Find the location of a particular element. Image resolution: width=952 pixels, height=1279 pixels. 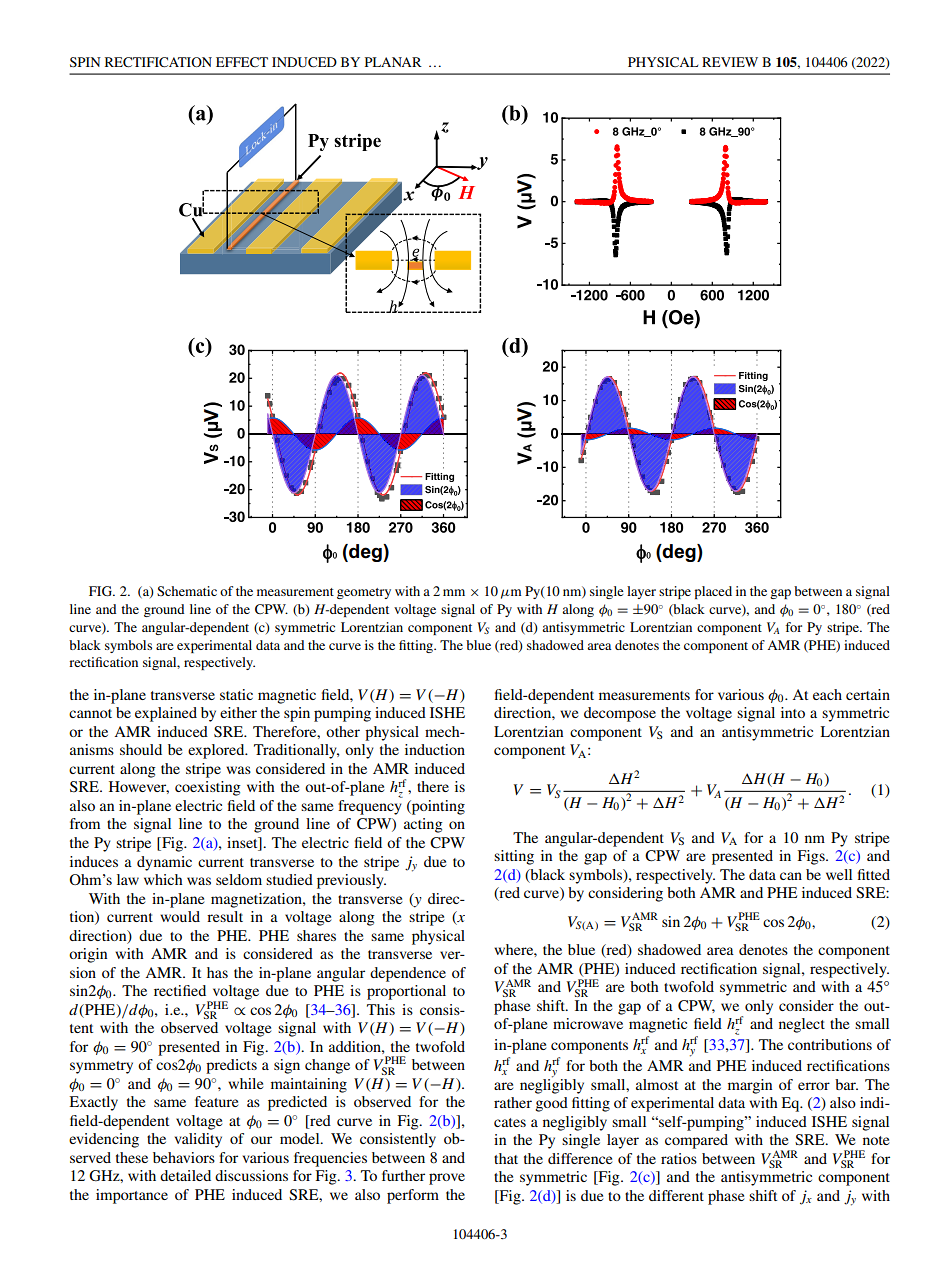

into is located at coordinates (793, 712).
